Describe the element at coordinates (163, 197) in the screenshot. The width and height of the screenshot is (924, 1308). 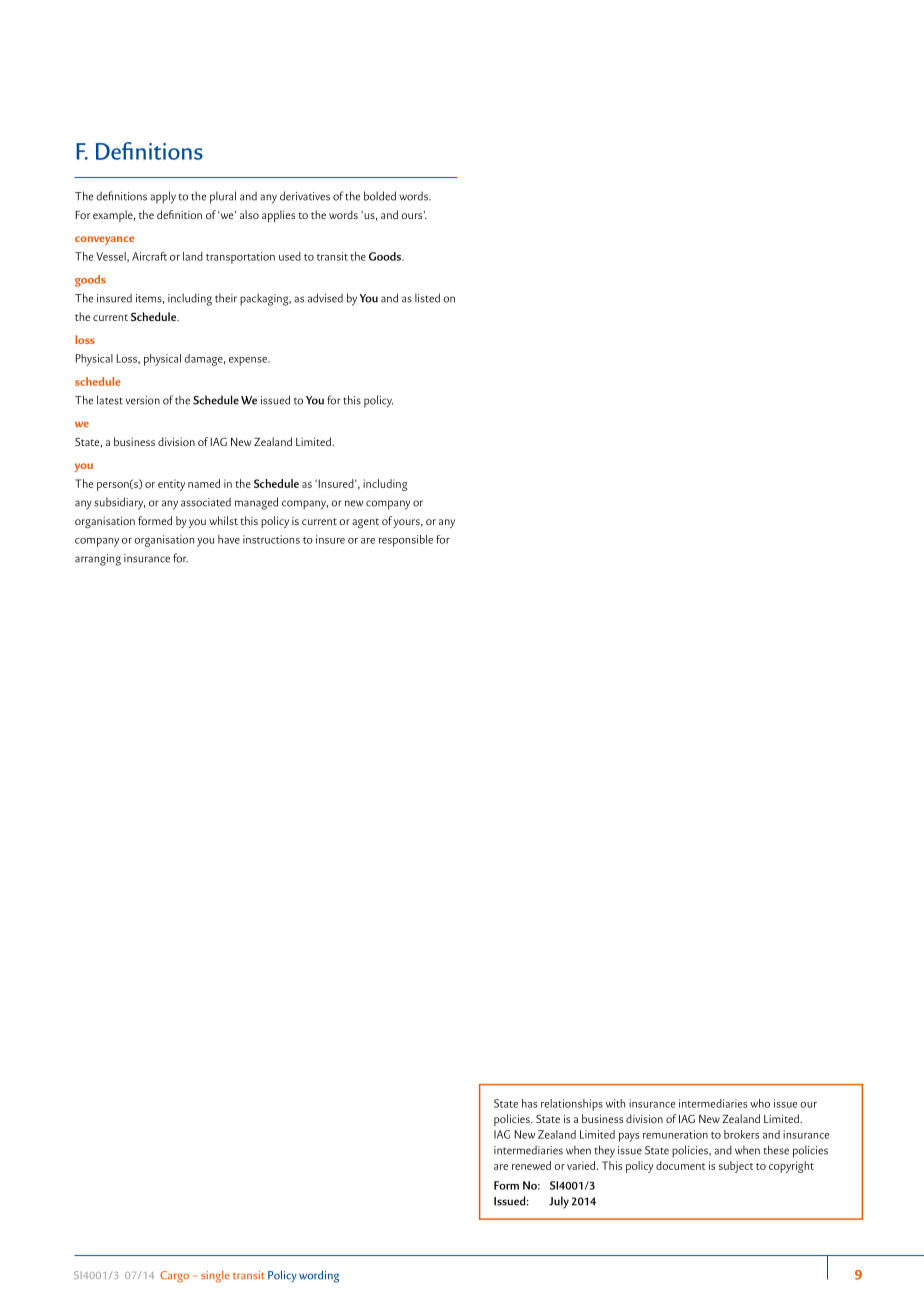
I see `apply` at that location.
